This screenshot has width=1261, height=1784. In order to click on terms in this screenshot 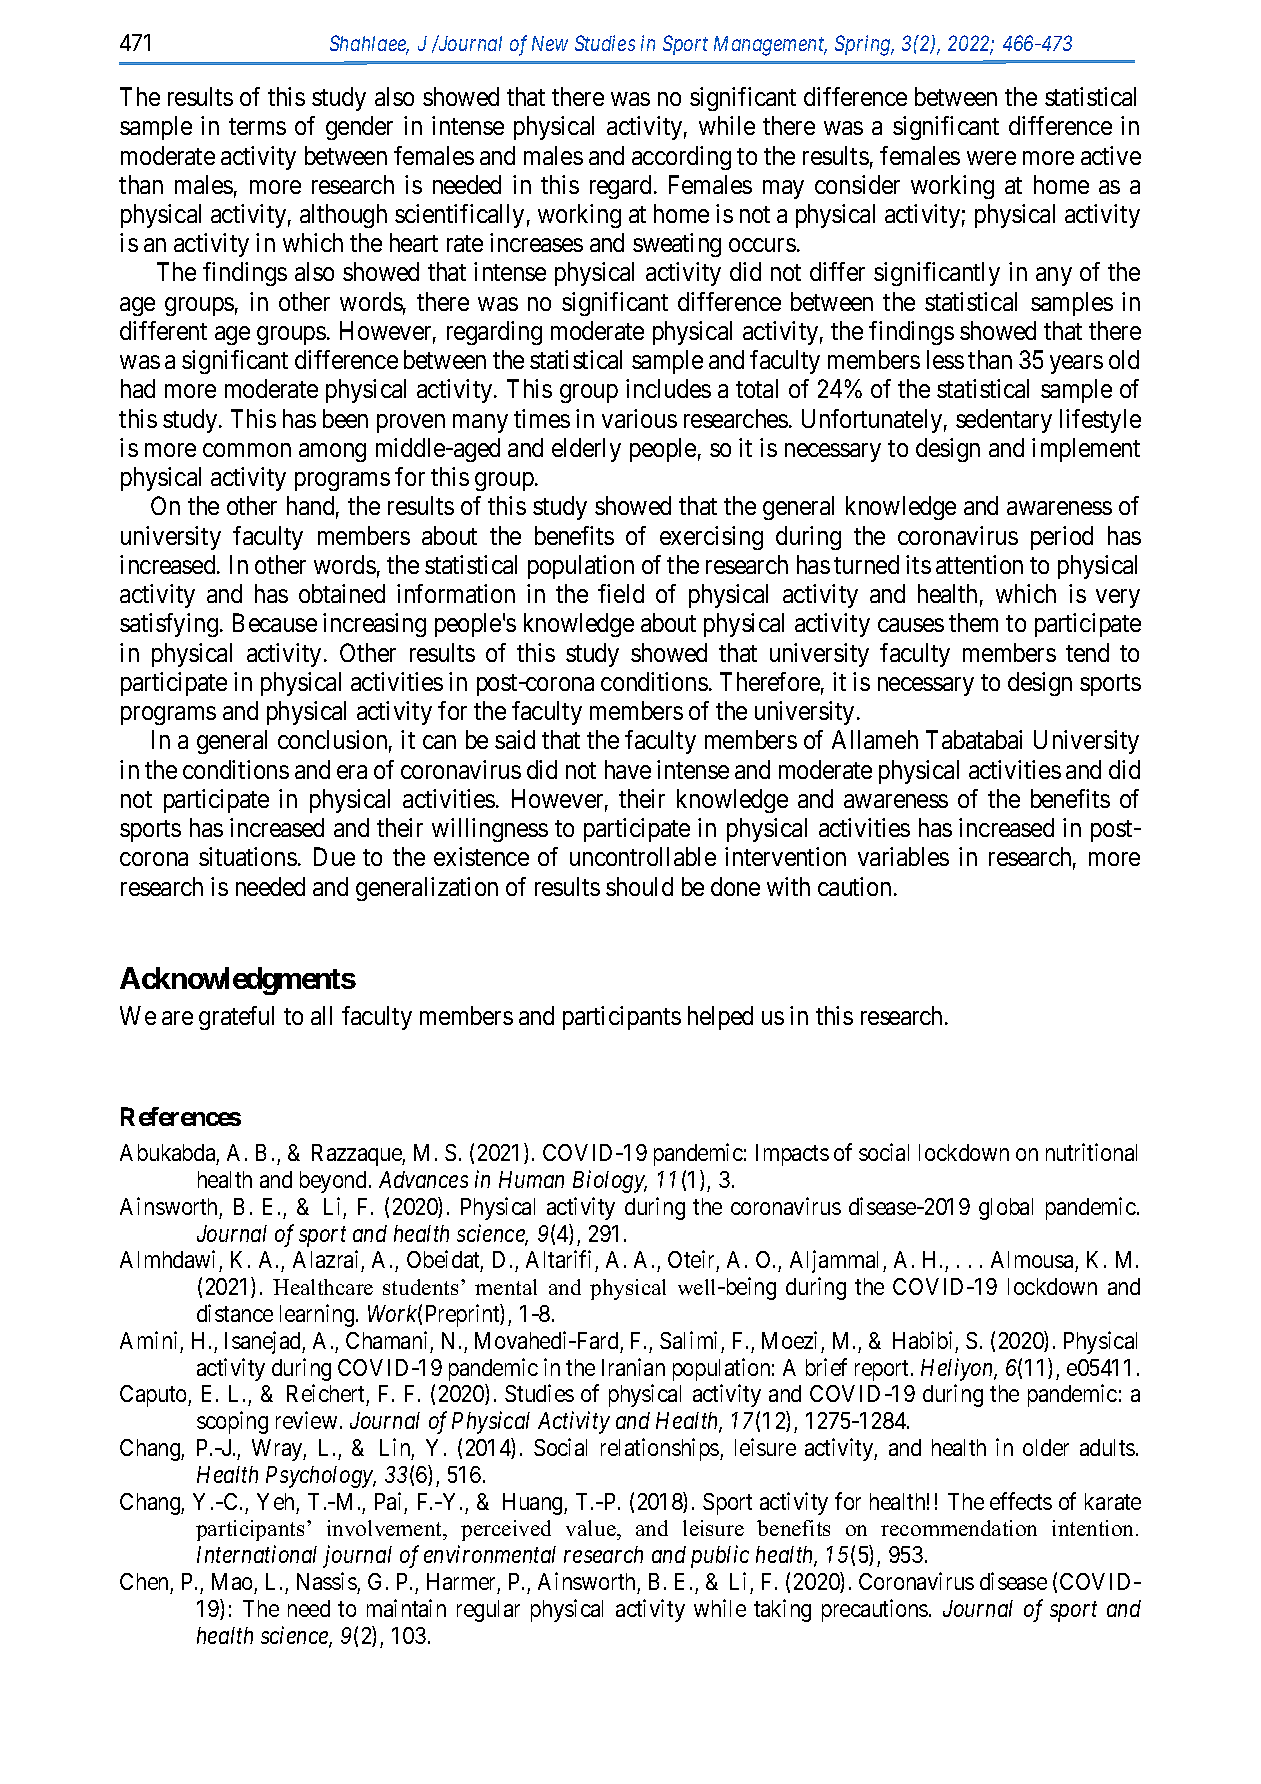, I will do `click(257, 127)`.
